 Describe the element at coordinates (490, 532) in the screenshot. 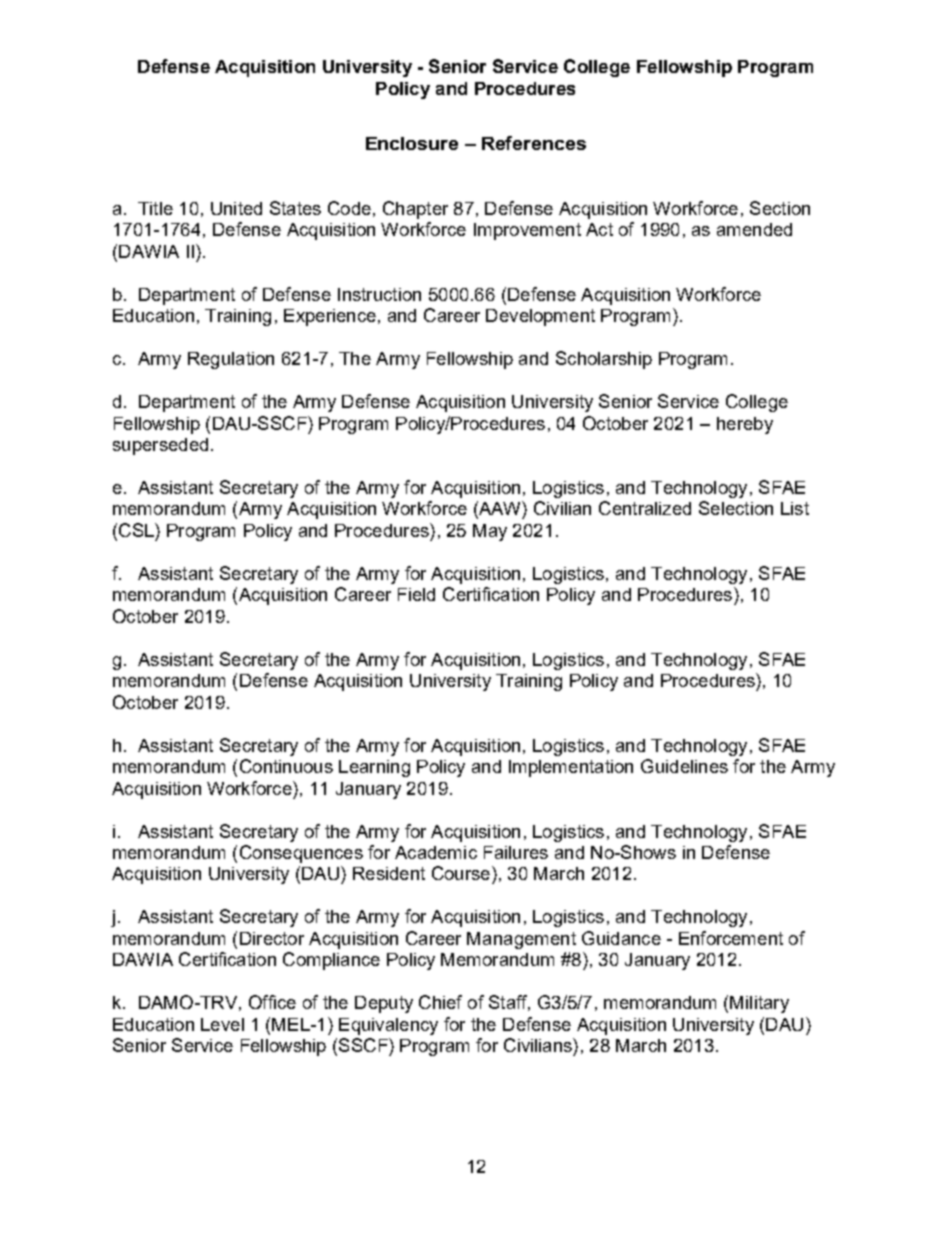

I see `May` at that location.
